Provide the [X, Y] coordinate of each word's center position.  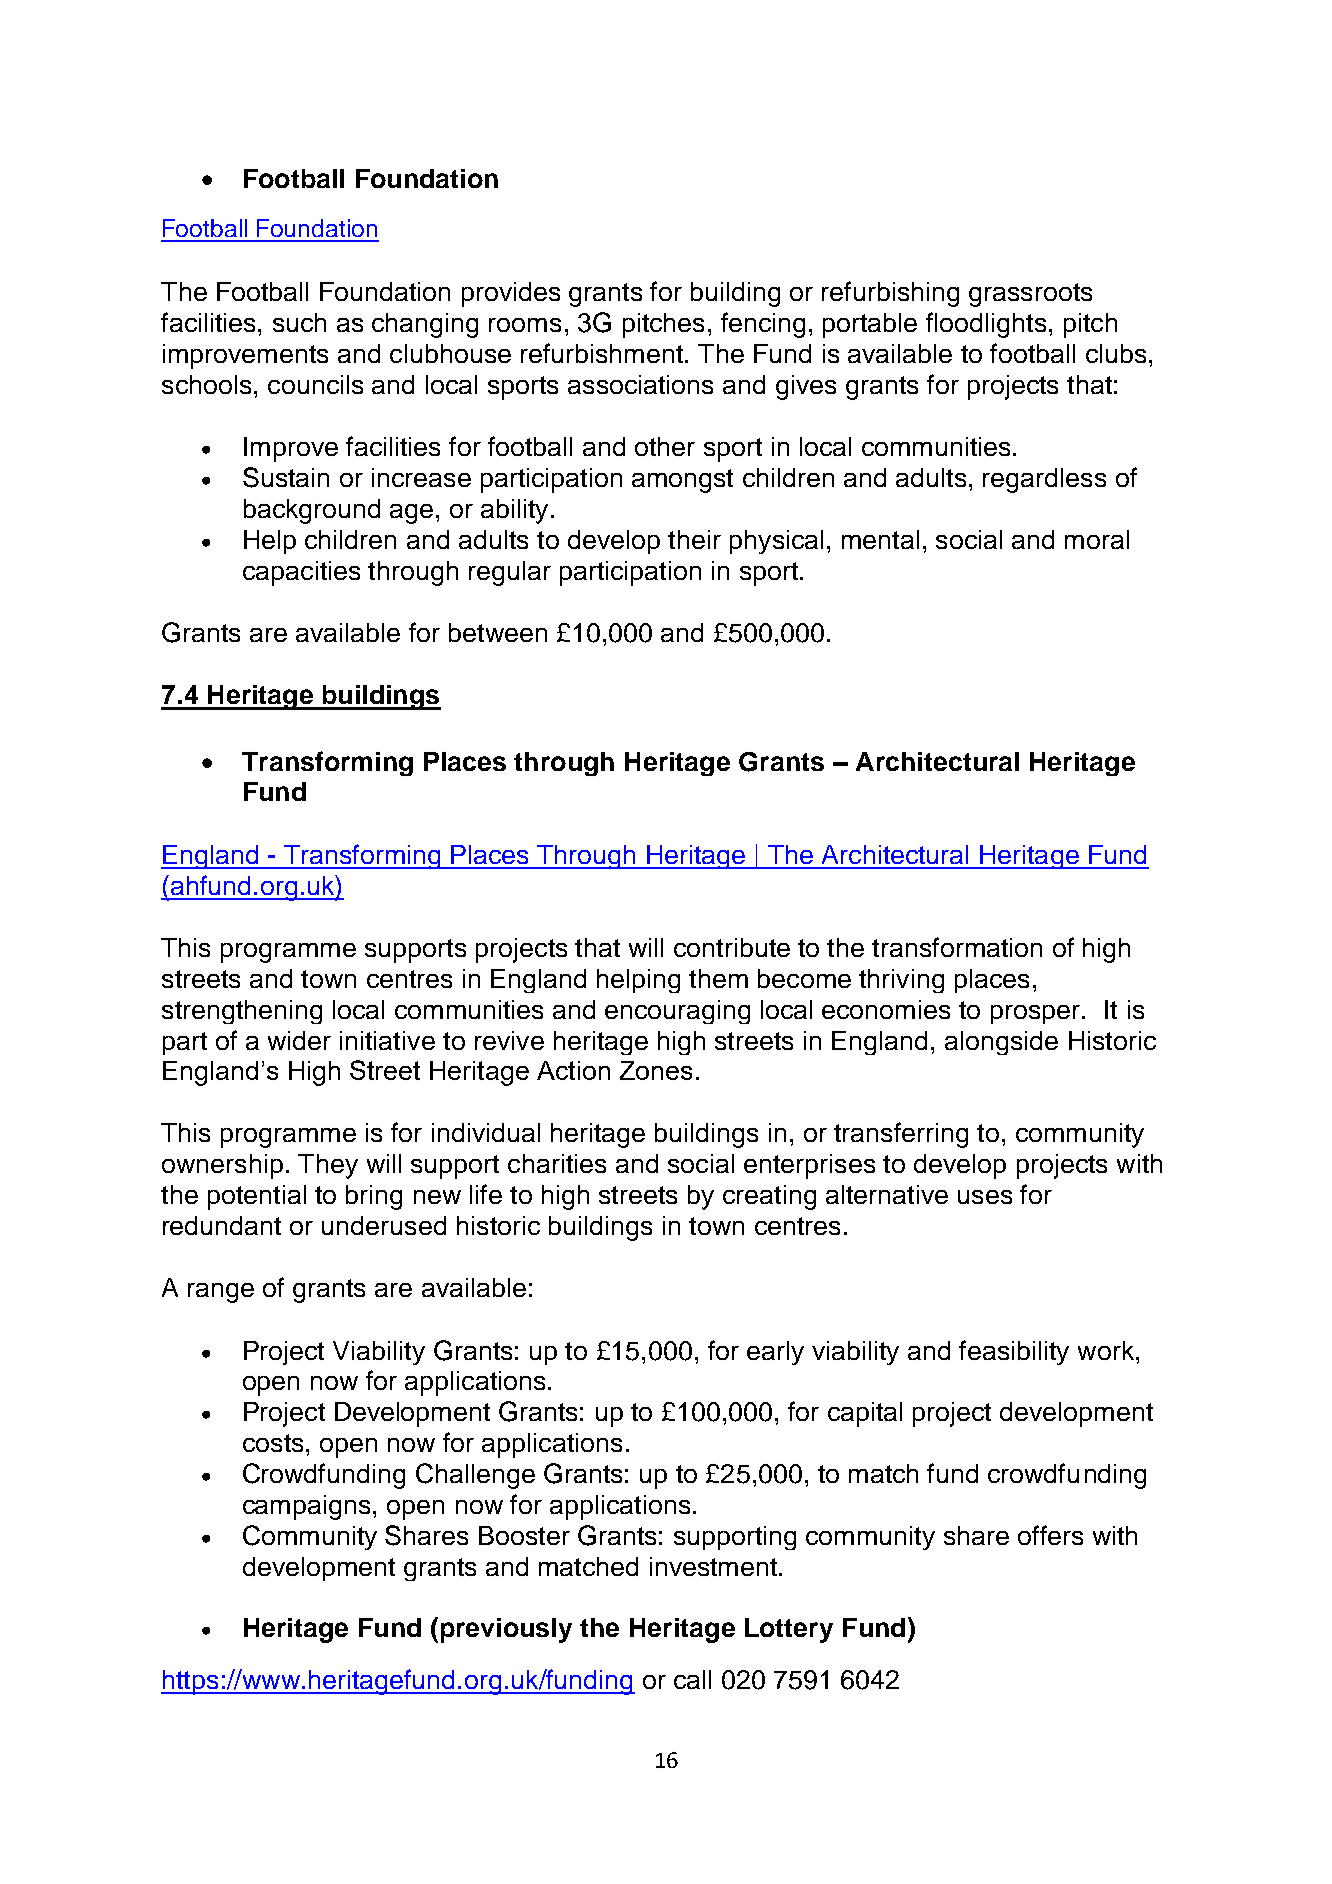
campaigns [306, 1507]
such [299, 322]
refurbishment [602, 353]
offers [1050, 1535]
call [692, 1679]
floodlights [986, 325]
